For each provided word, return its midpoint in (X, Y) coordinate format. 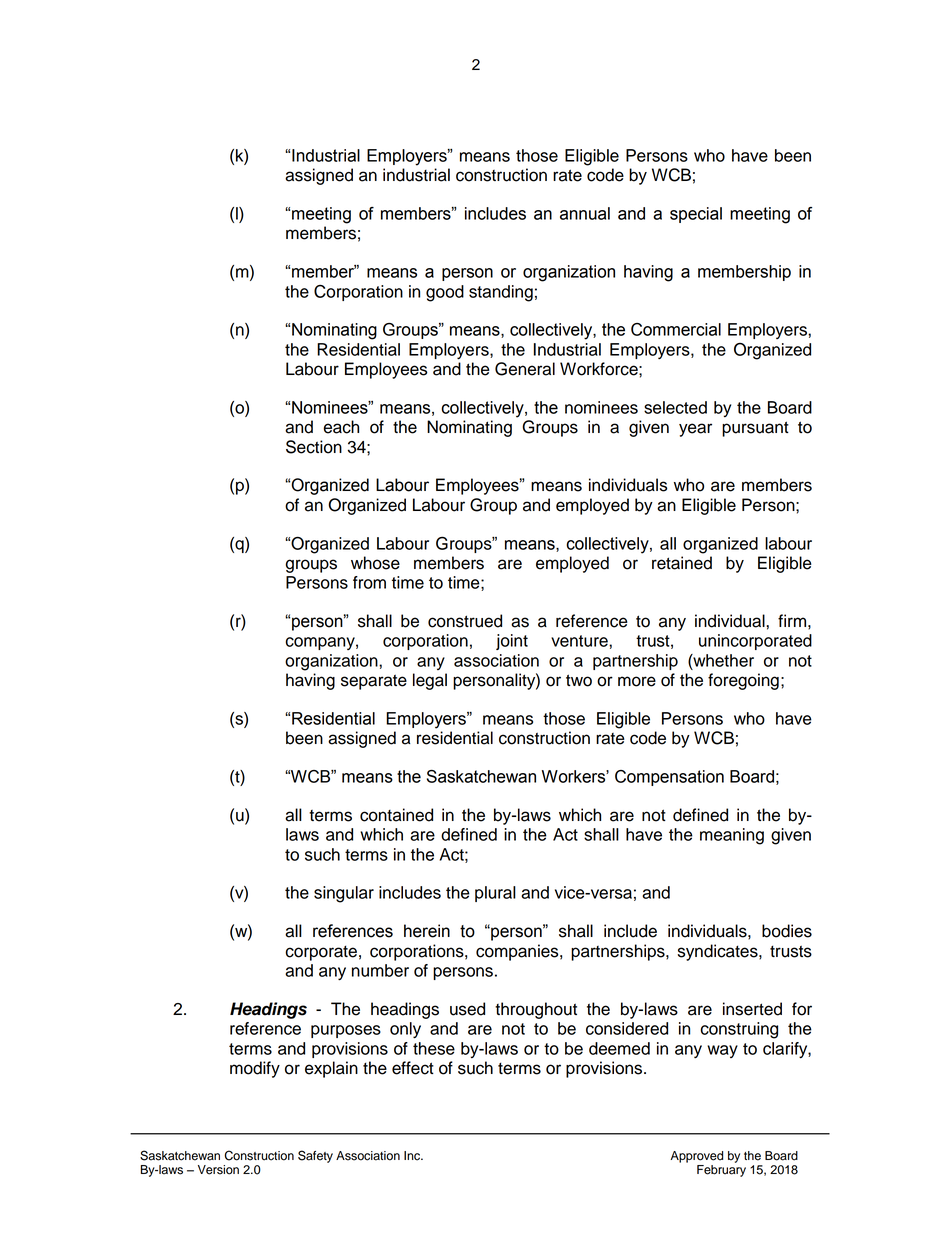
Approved (696, 1157)
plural (495, 894)
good (445, 293)
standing (501, 293)
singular (344, 894)
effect (413, 1068)
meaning (732, 836)
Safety (315, 1156)
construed (465, 621)
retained (682, 563)
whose (375, 563)
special (696, 215)
